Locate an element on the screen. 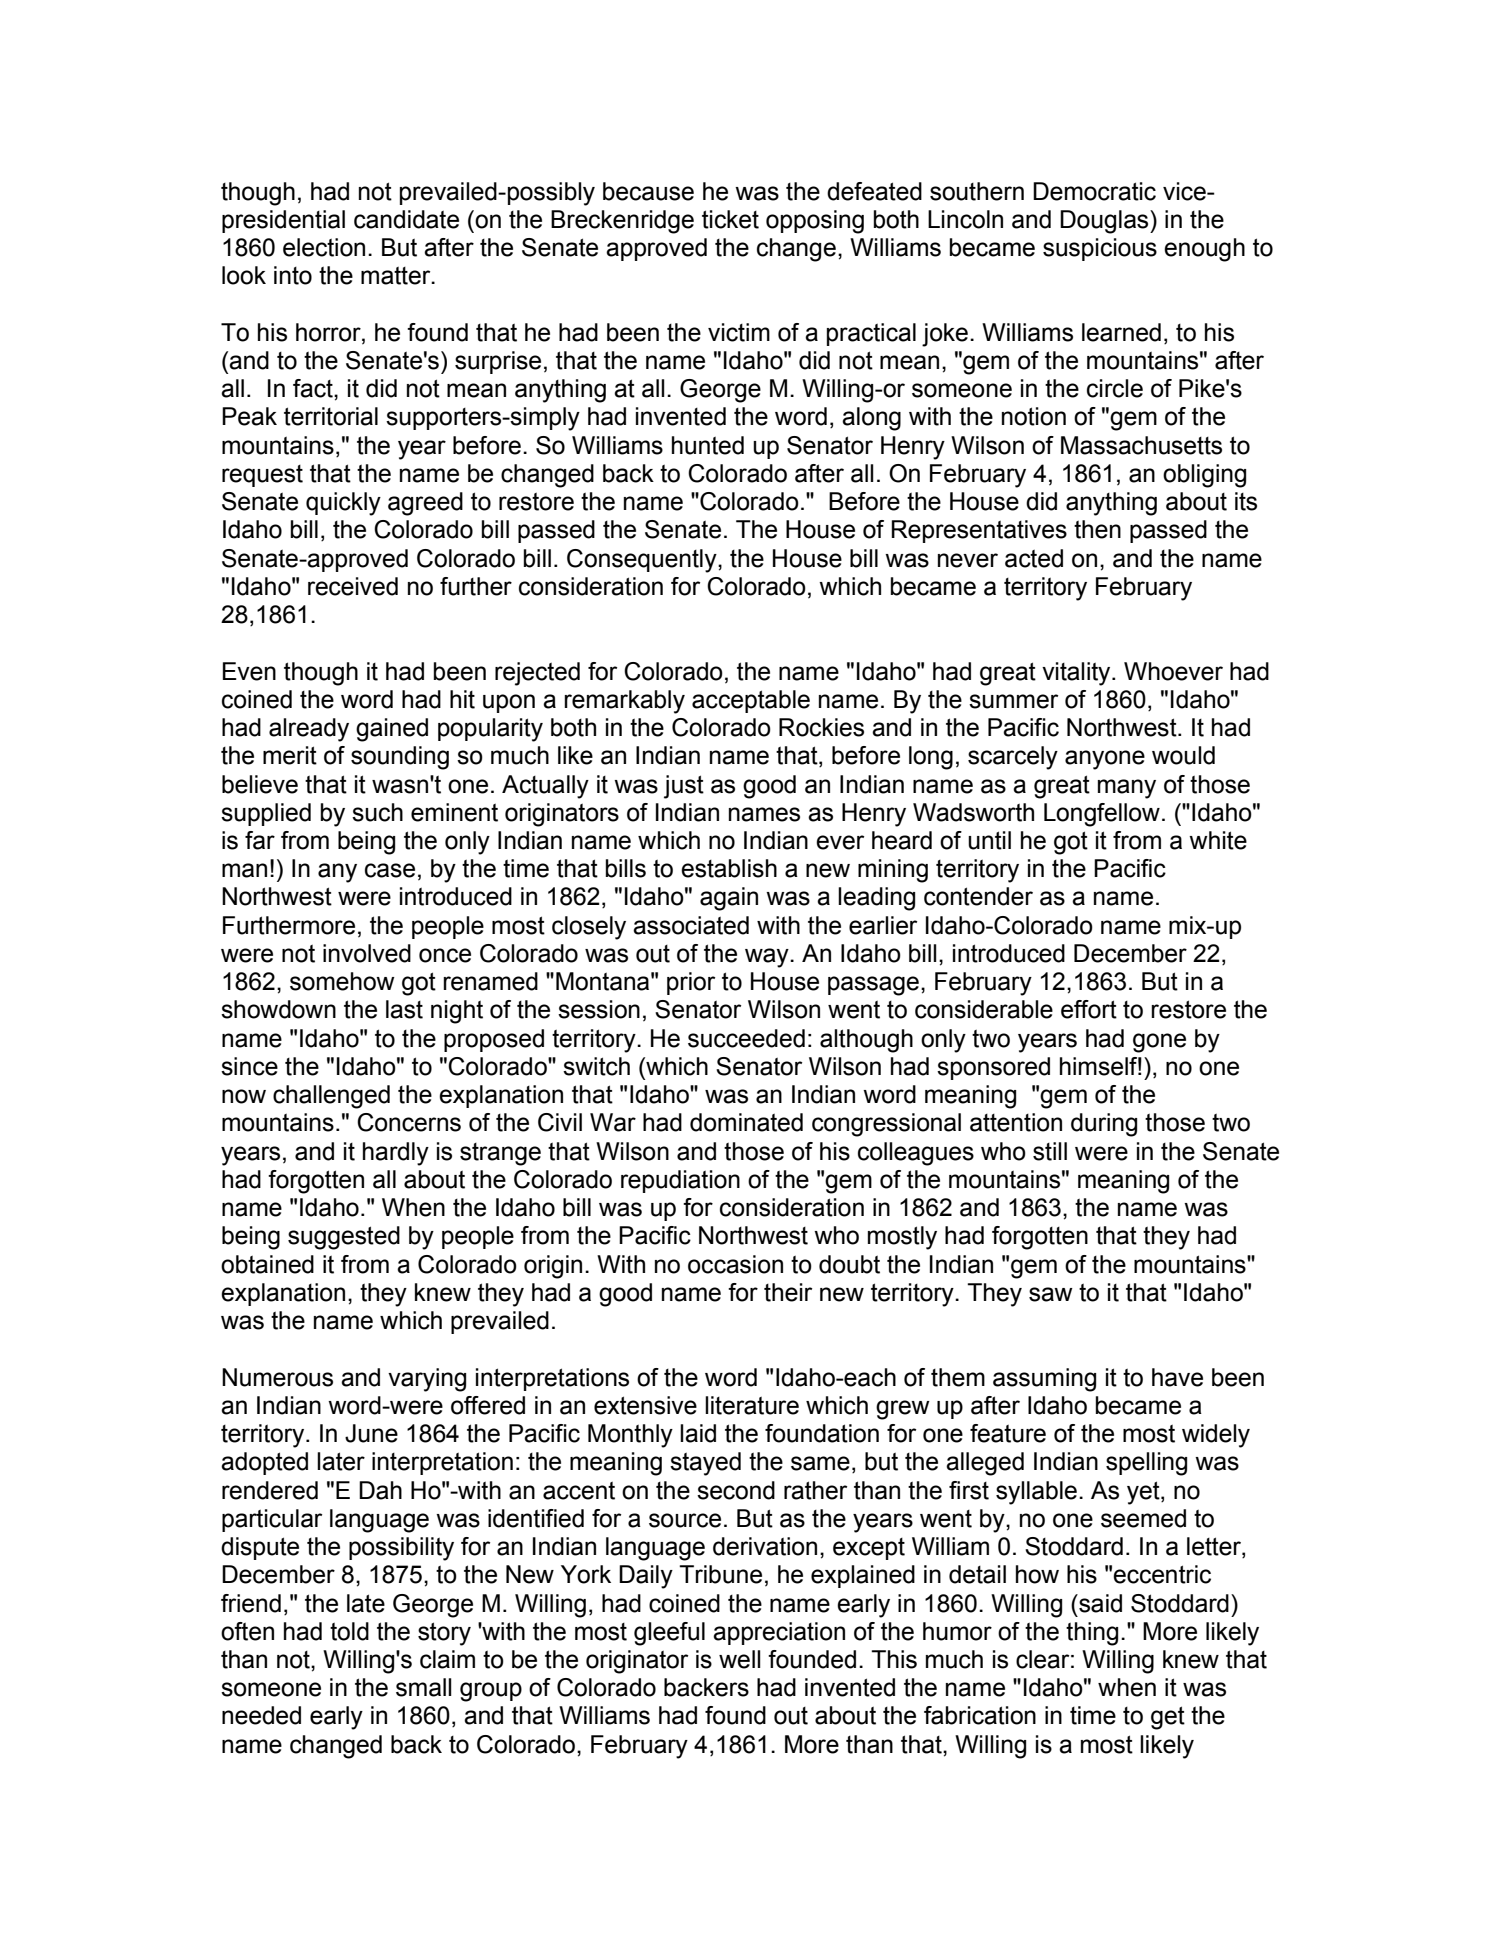  told is located at coordinates (349, 1631).
